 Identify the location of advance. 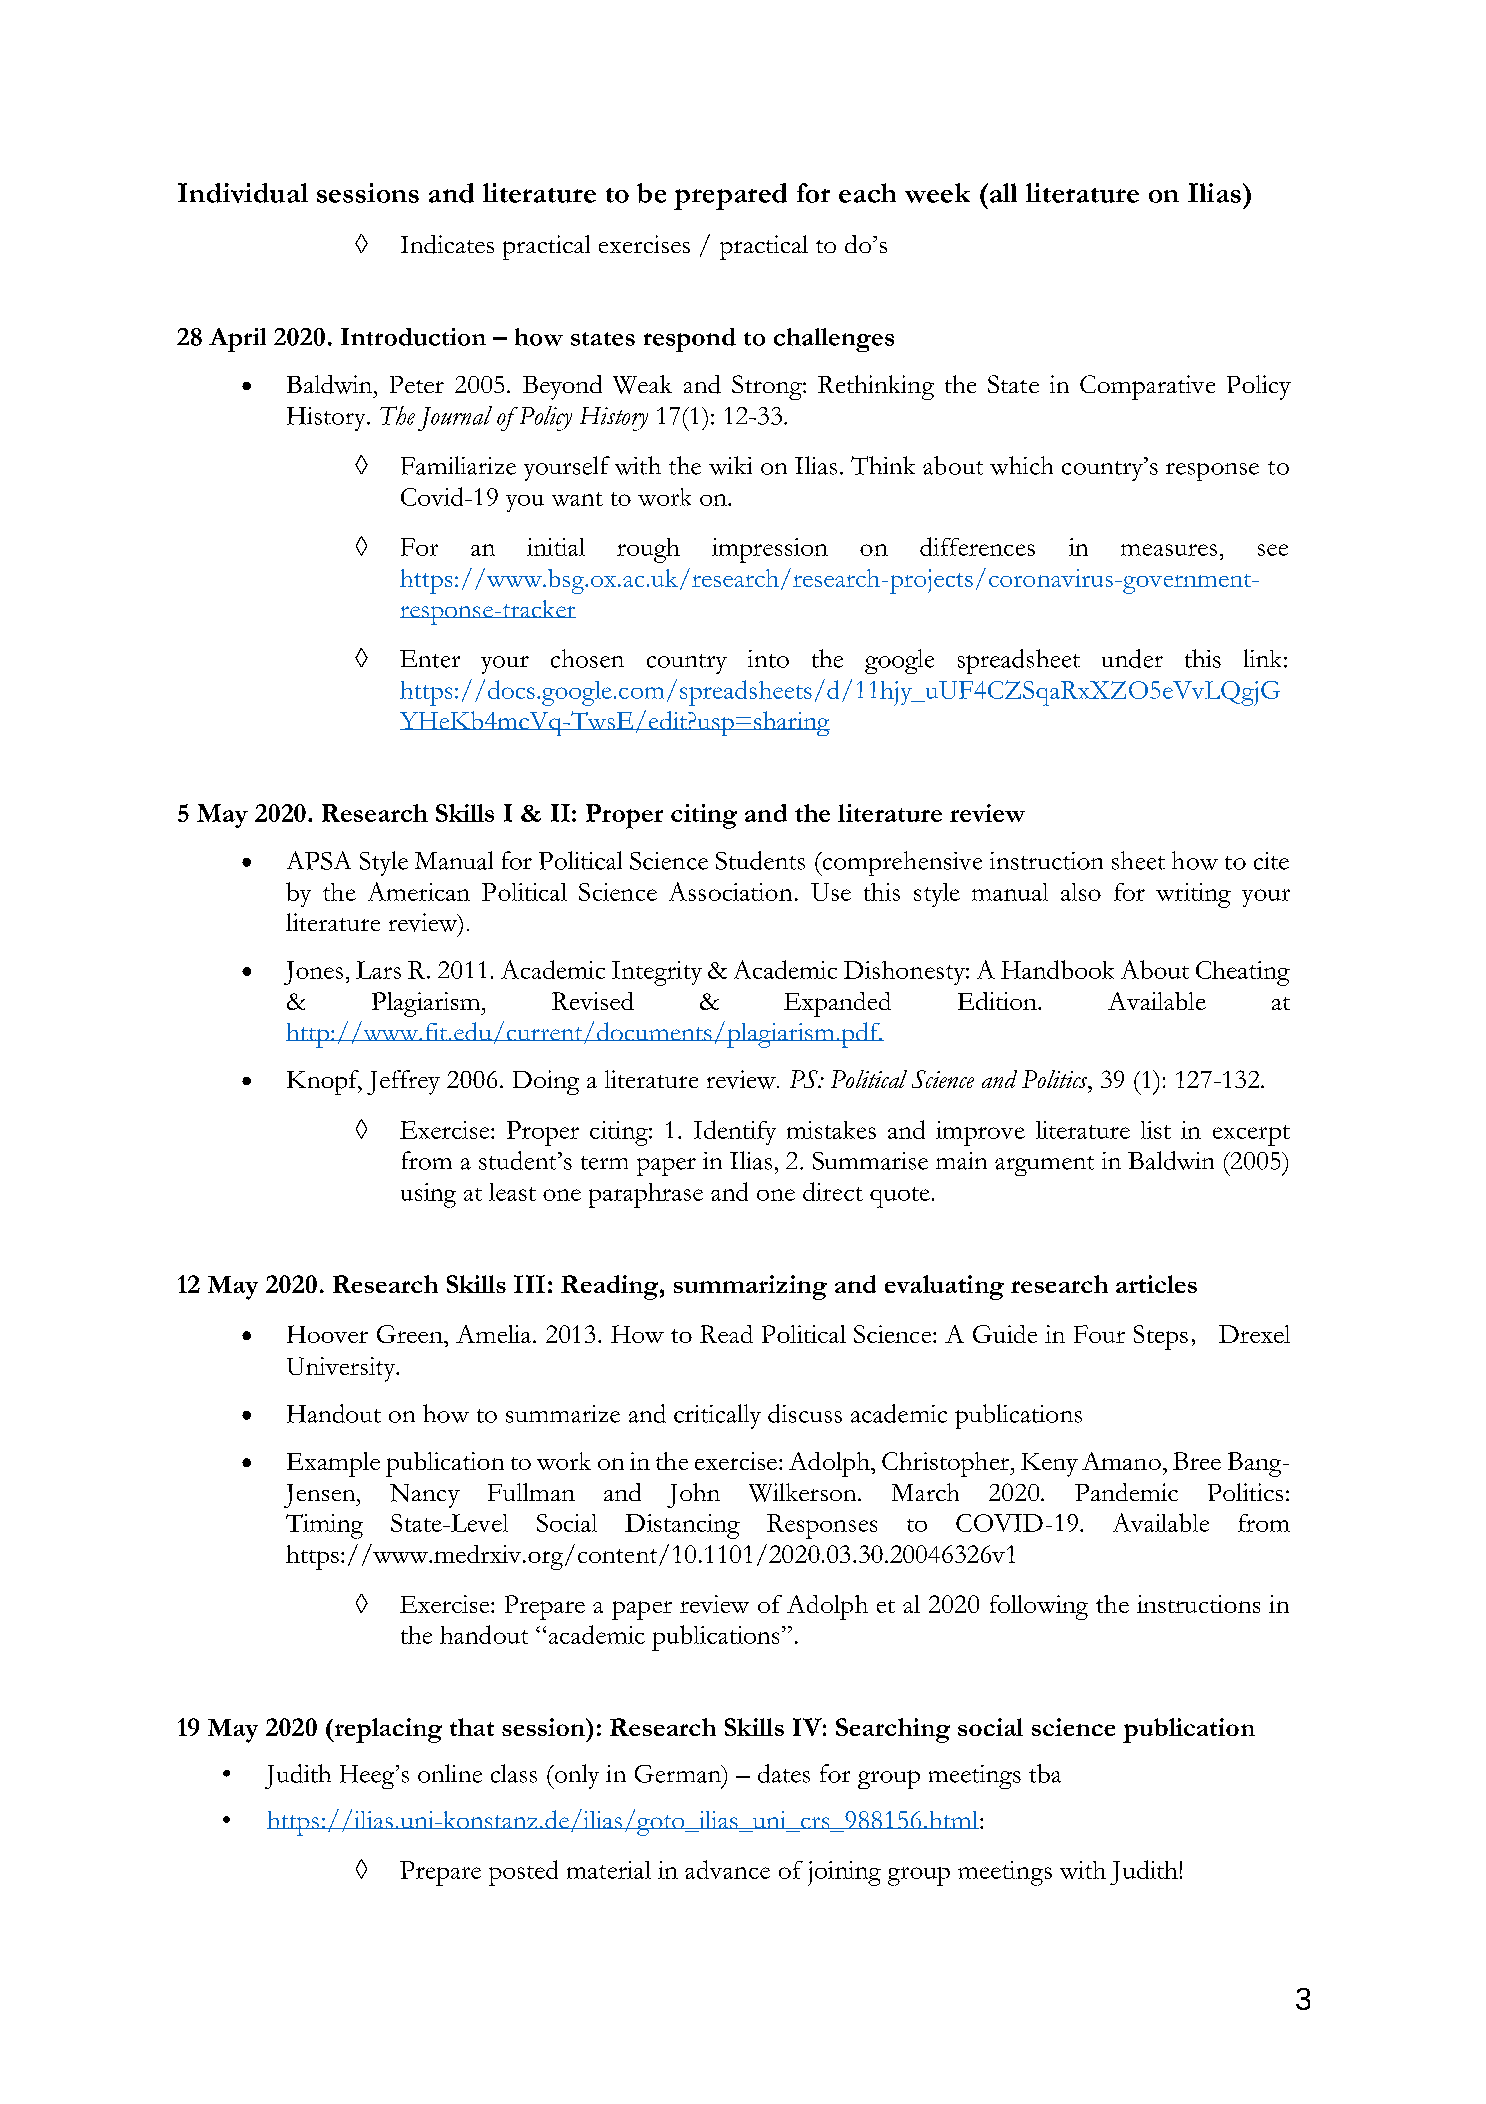
(727, 1869).
